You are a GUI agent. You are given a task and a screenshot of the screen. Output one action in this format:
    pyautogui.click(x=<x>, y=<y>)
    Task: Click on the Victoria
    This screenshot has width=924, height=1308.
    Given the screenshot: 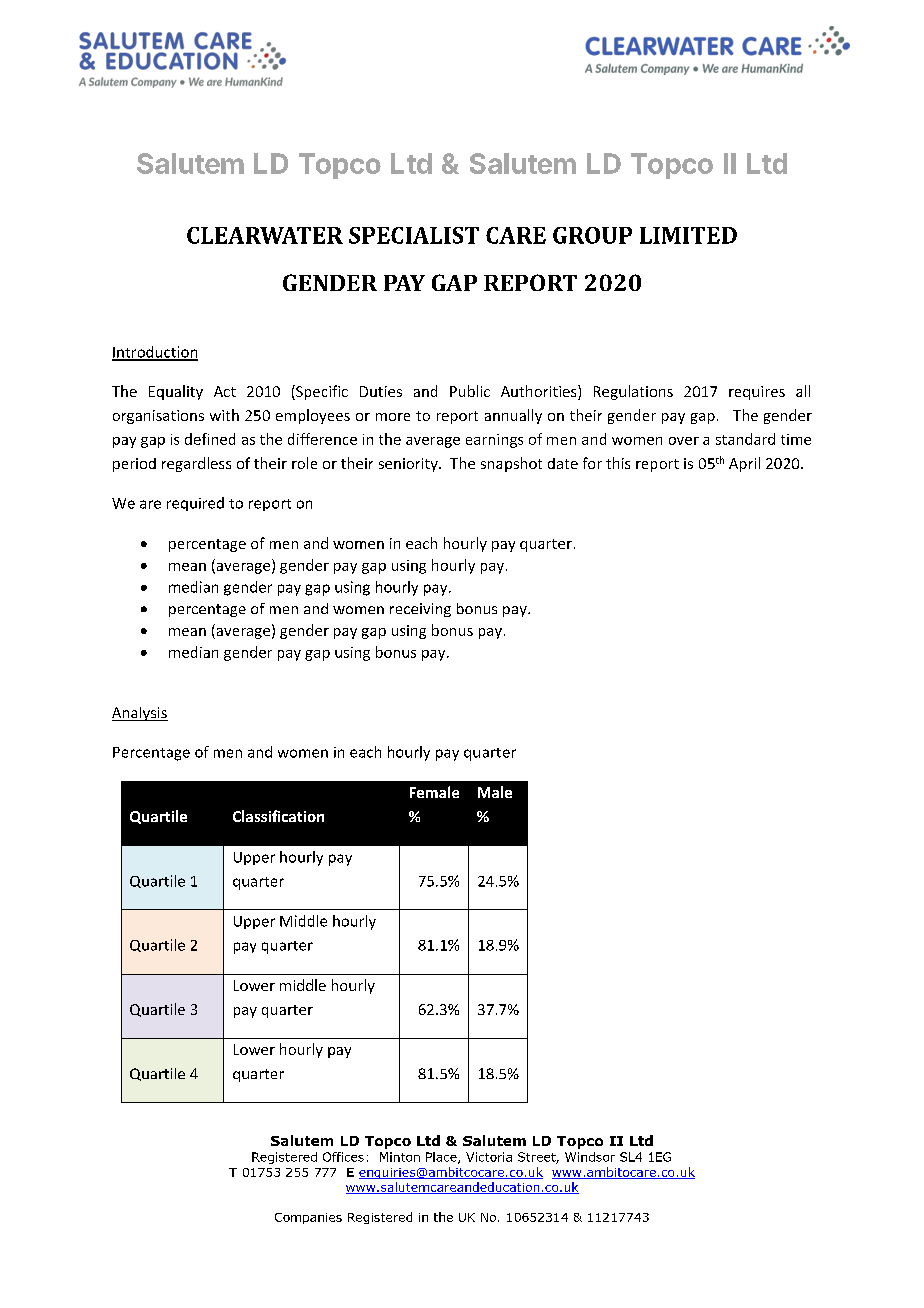 What is the action you would take?
    pyautogui.click(x=489, y=1157)
